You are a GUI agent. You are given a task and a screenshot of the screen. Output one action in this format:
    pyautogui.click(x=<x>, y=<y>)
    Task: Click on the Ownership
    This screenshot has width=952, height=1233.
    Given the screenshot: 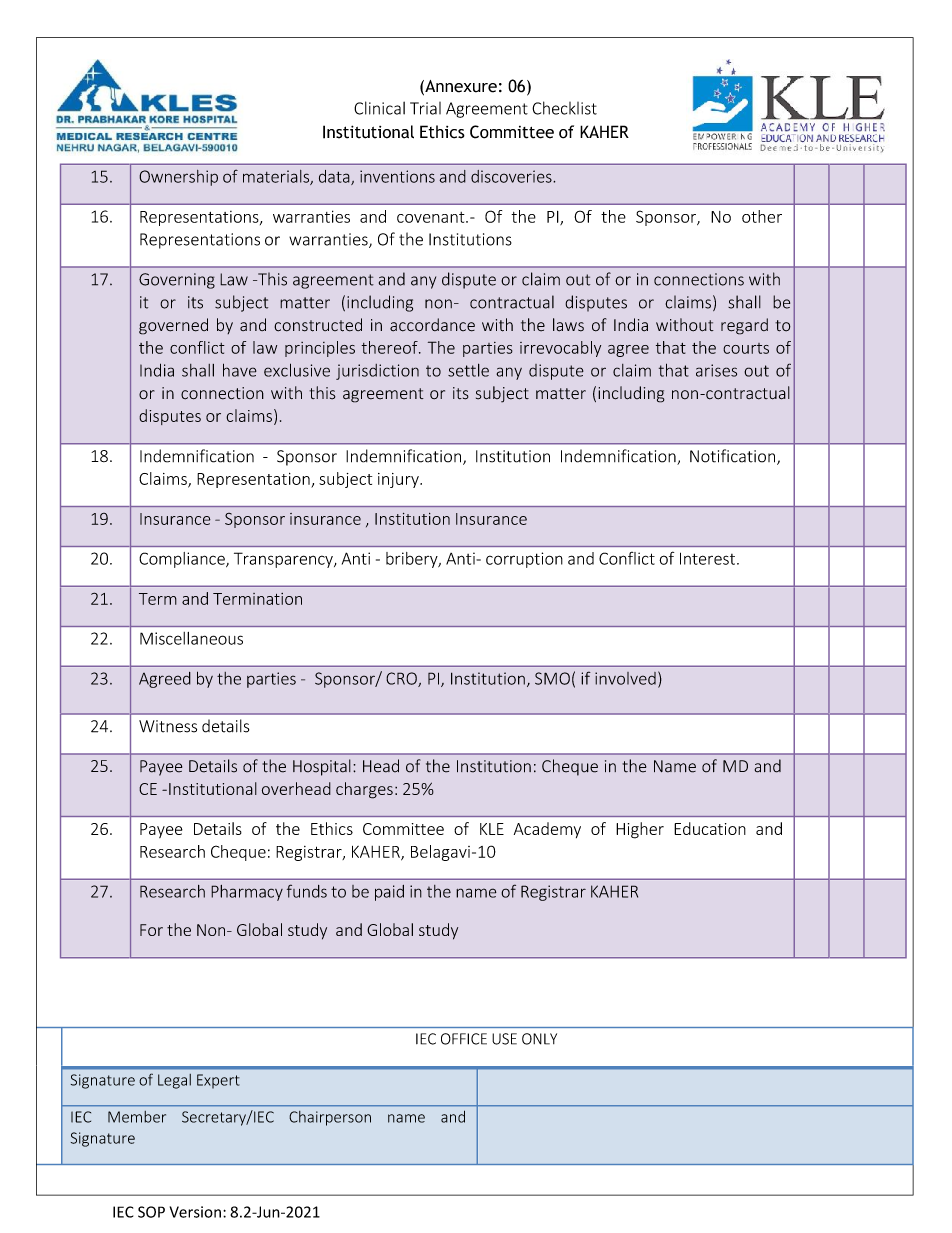 What is the action you would take?
    pyautogui.click(x=178, y=178)
